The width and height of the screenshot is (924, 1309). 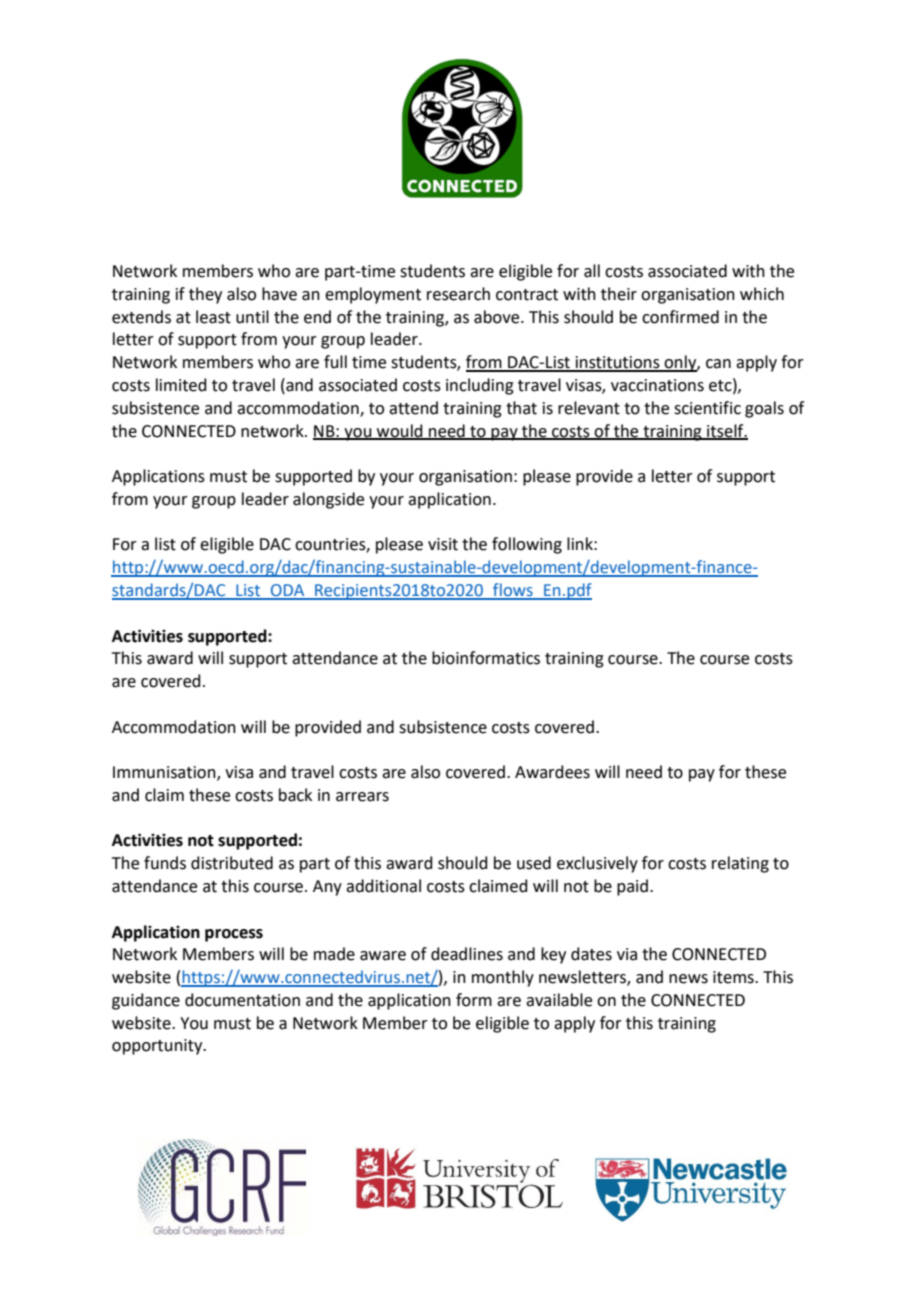 I want to click on Immunisation, so click(x=165, y=773).
